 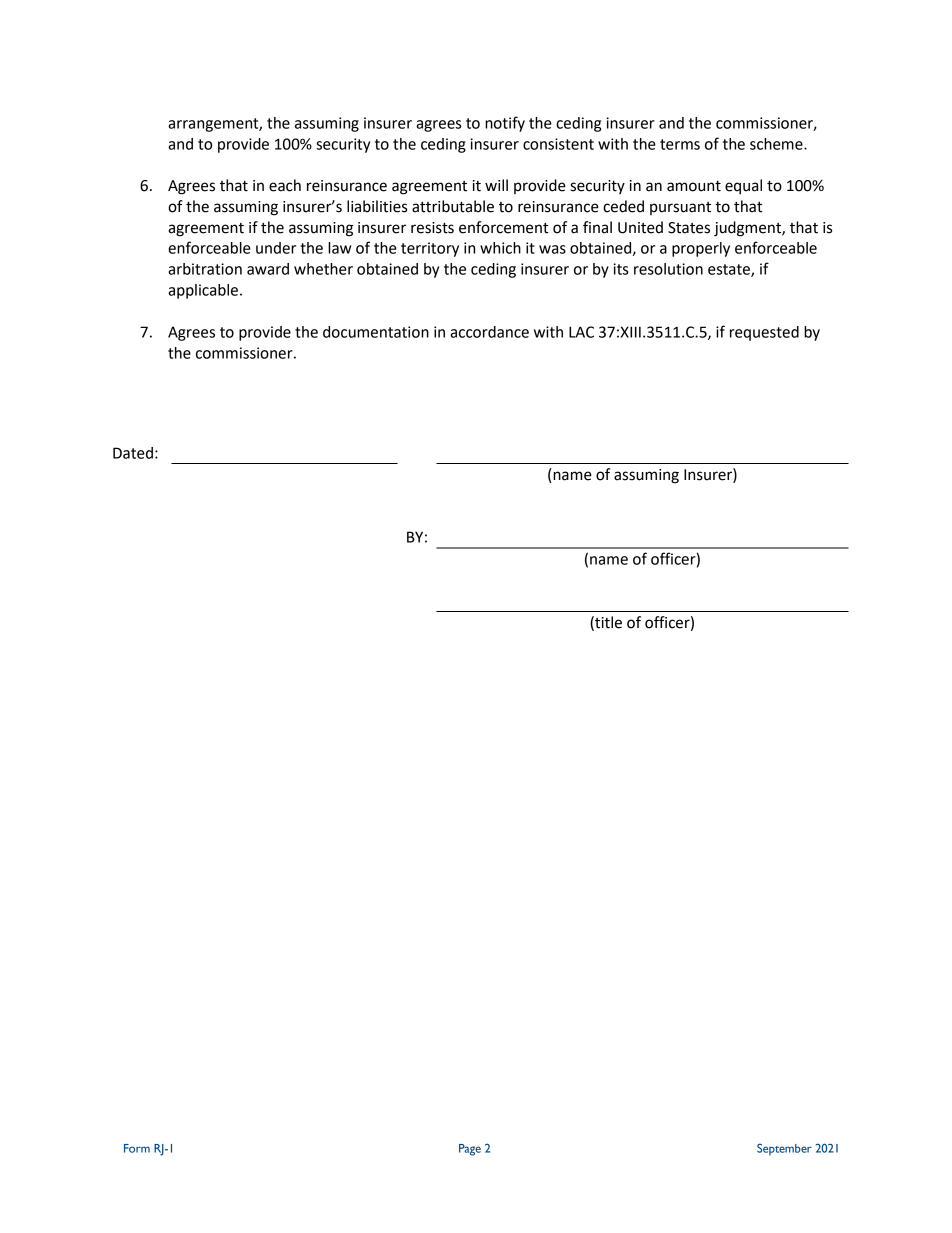 What do you see at coordinates (730, 270) in the screenshot?
I see `estate` at bounding box center [730, 270].
